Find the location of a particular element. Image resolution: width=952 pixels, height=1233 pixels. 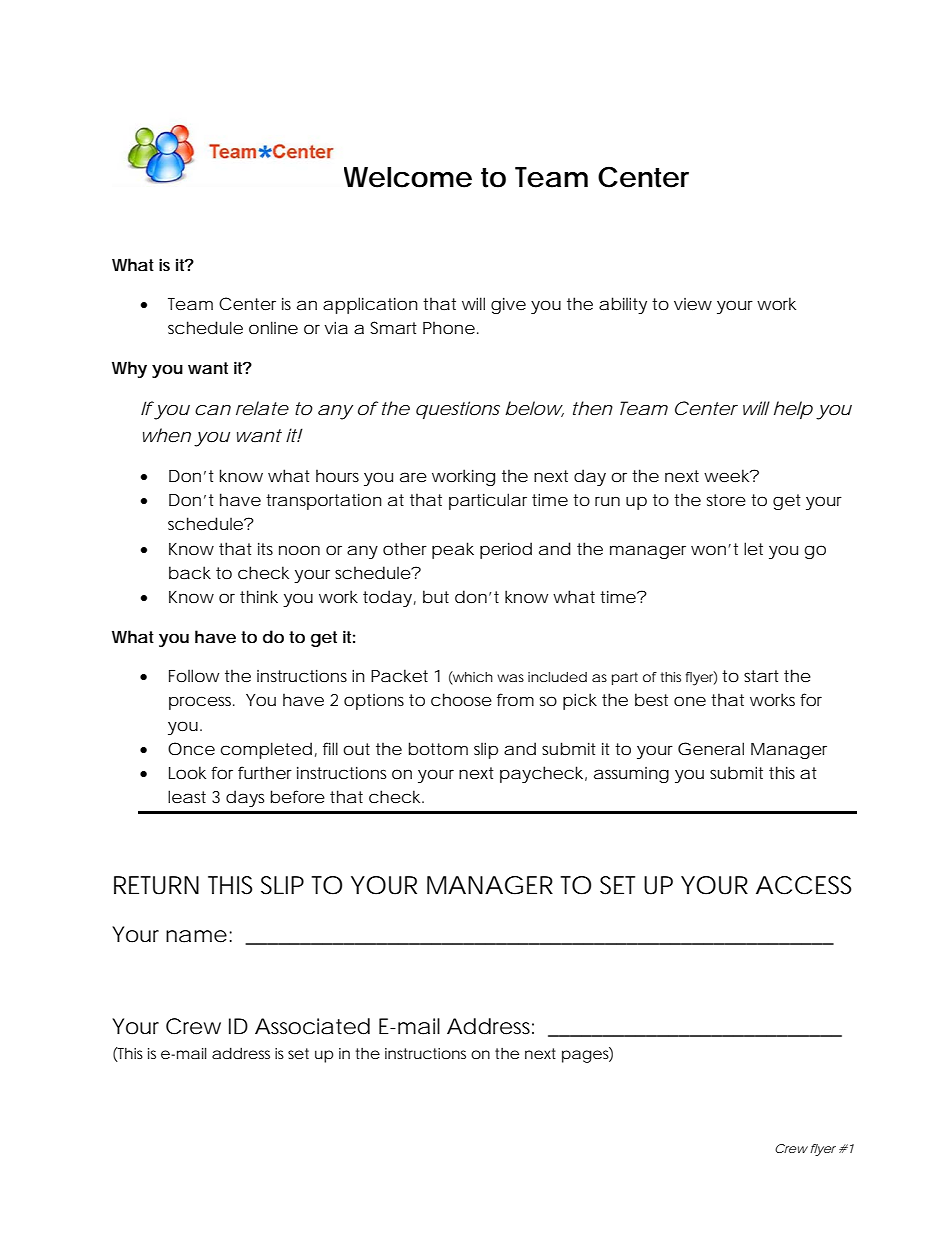

Follow is located at coordinates (194, 675).
